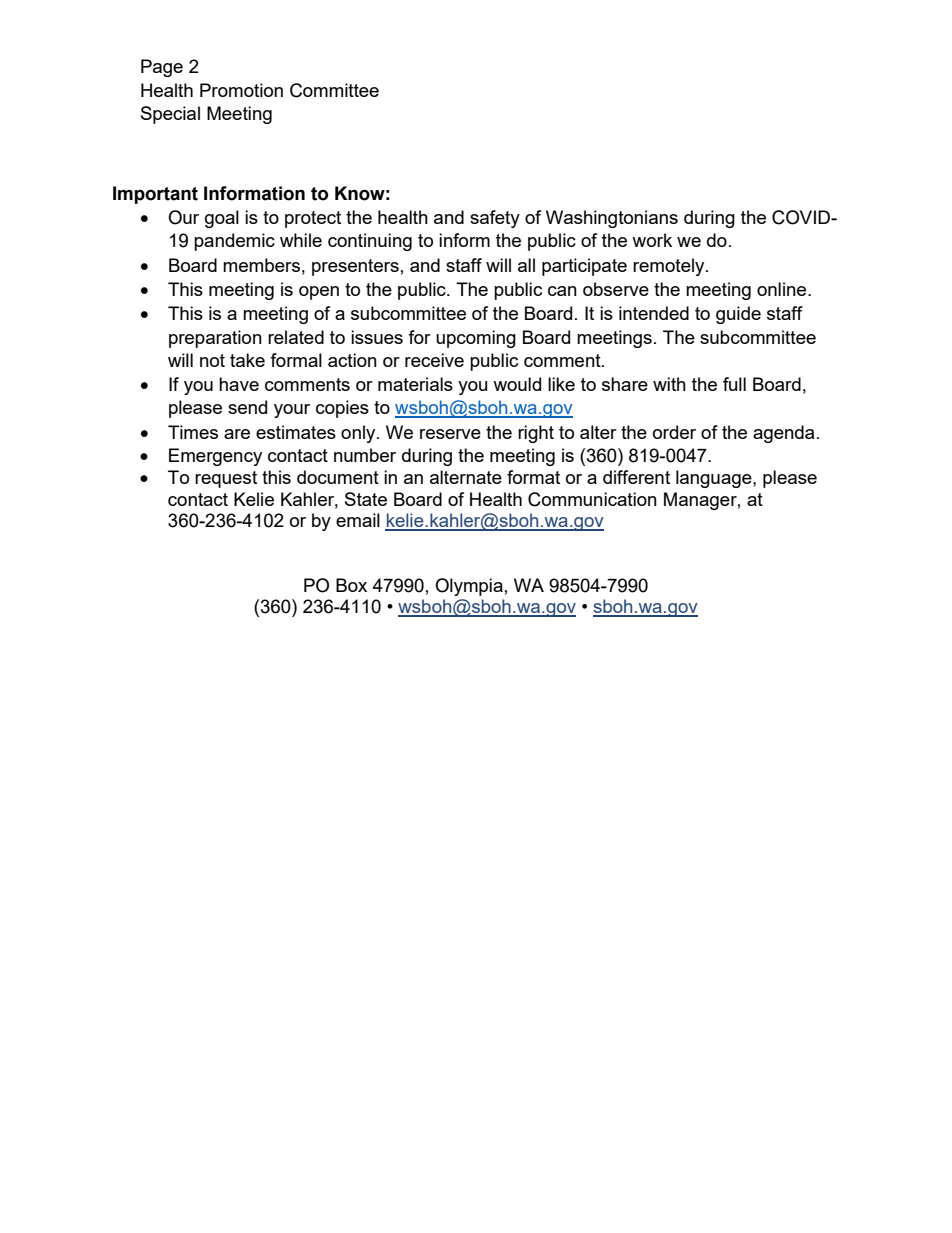 The image size is (952, 1233). I want to click on Olympia, so click(469, 587).
